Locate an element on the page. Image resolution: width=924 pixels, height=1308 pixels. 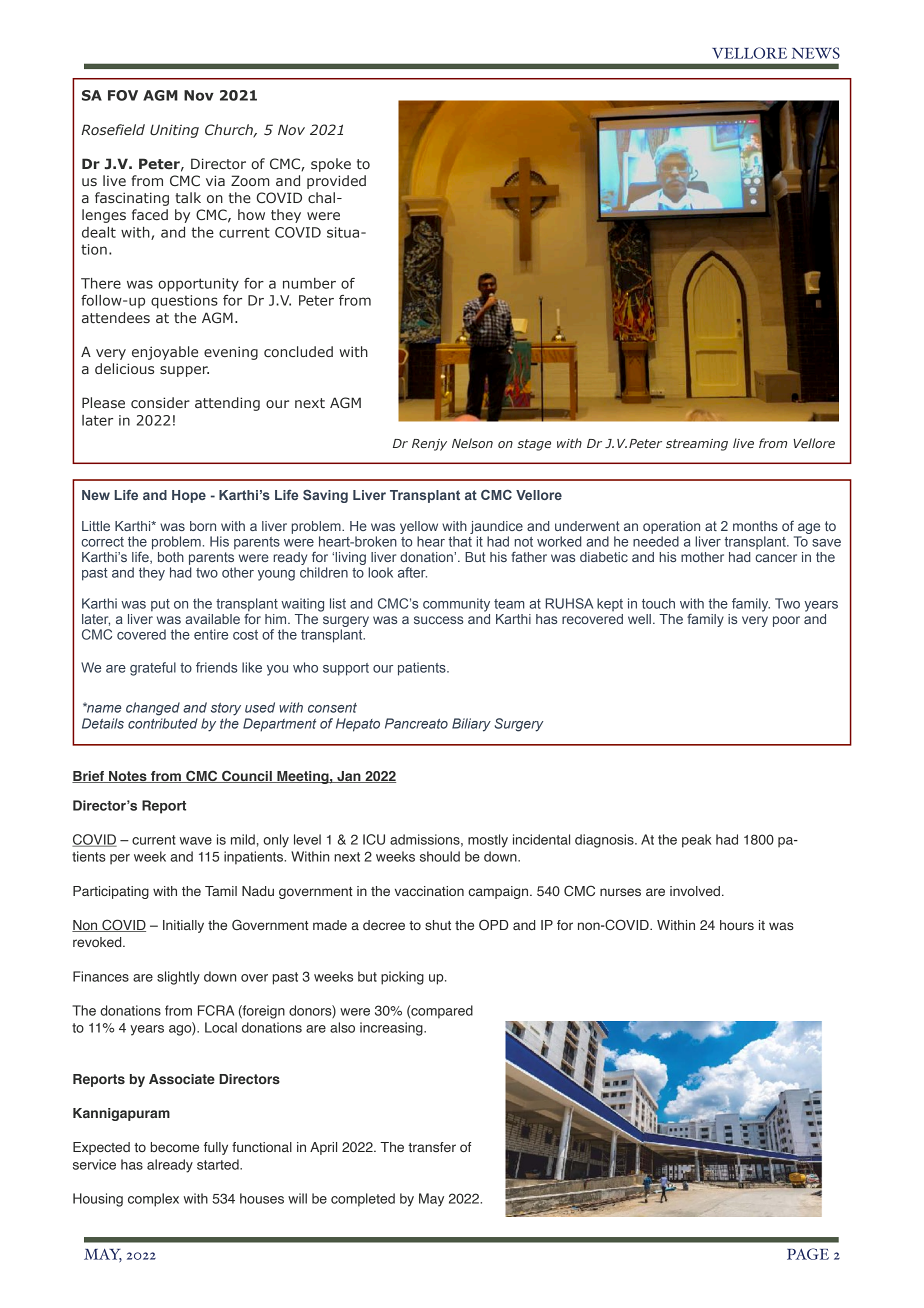
Nelson is located at coordinates (472, 443).
